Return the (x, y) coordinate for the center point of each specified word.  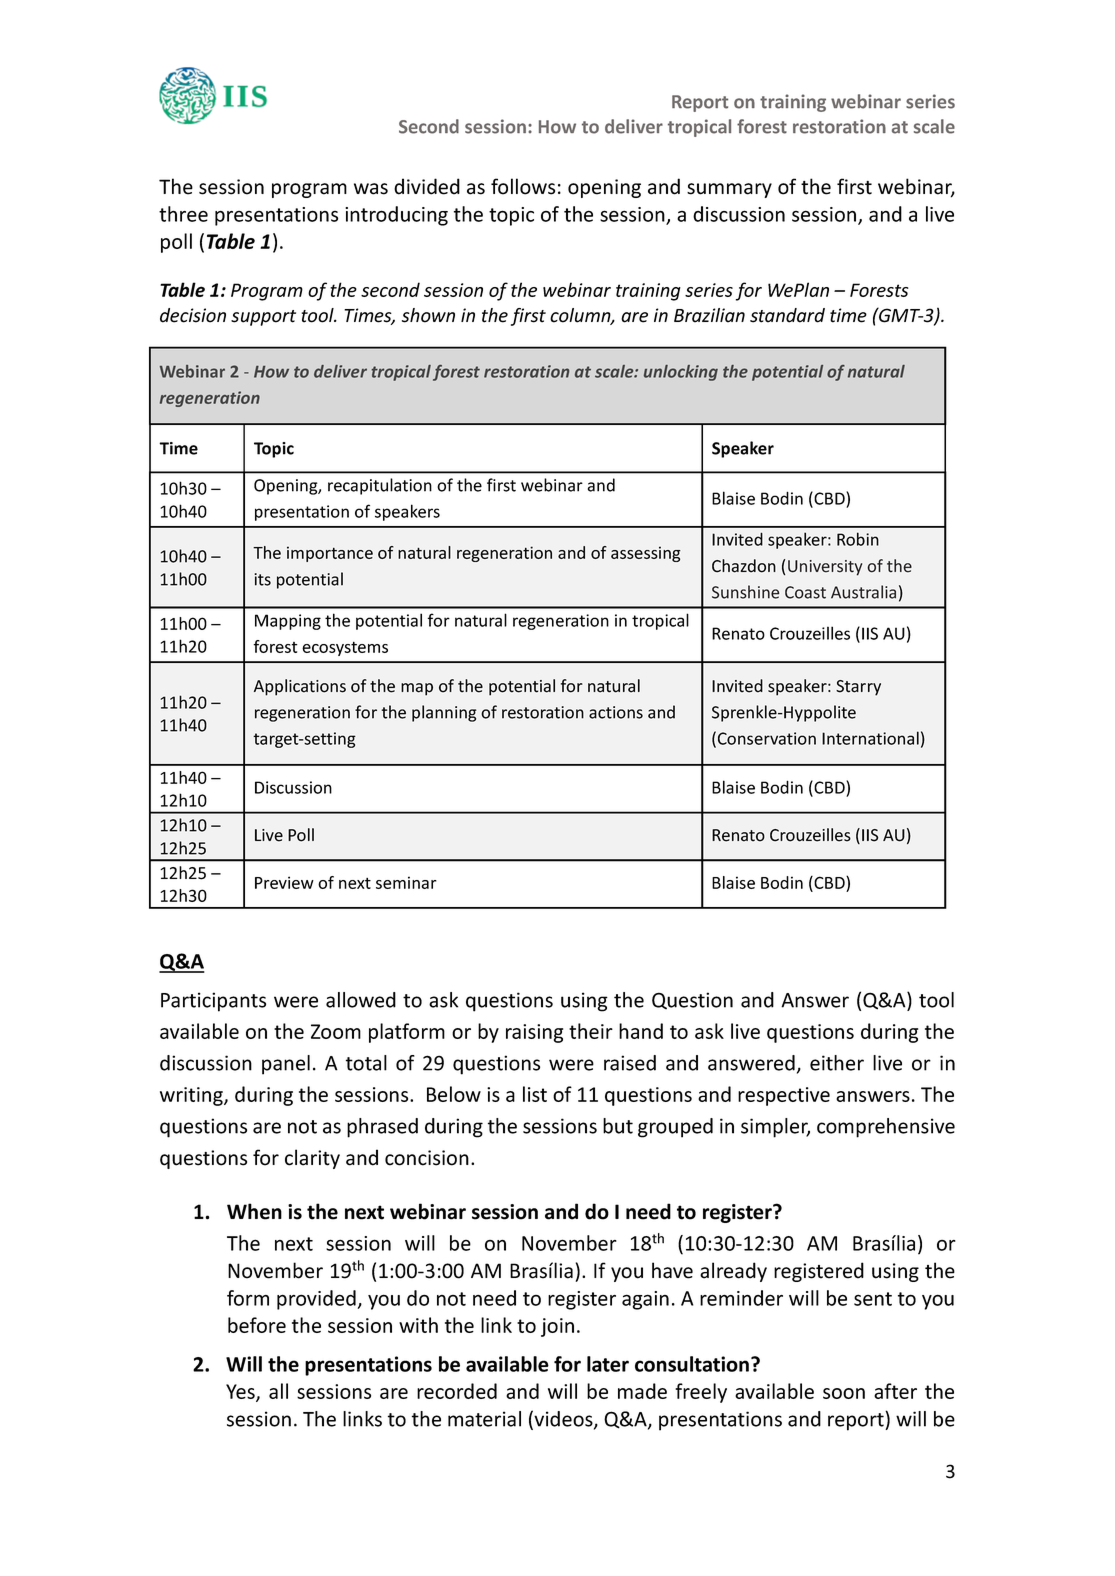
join (557, 1327)
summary (729, 190)
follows (523, 186)
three (183, 214)
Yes (241, 1393)
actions (616, 712)
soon (844, 1393)
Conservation (767, 738)
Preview (284, 882)
